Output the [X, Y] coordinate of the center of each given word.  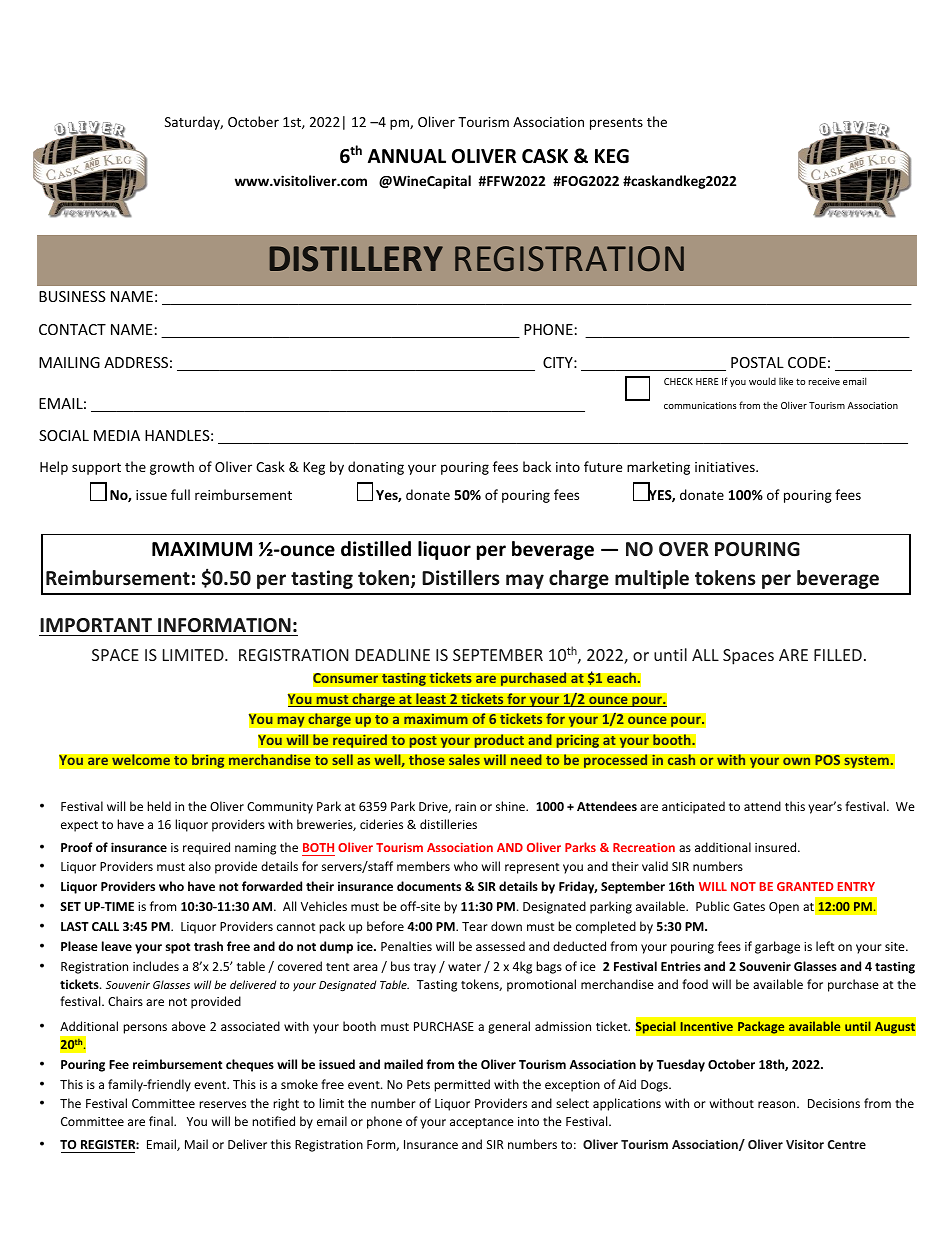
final [162, 1121]
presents [616, 124]
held [159, 806]
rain [465, 806]
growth [172, 468]
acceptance [482, 1123]
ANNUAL [407, 156]
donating [376, 468]
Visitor [805, 1144]
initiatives [726, 467]
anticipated [693, 807]
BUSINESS [72, 296]
